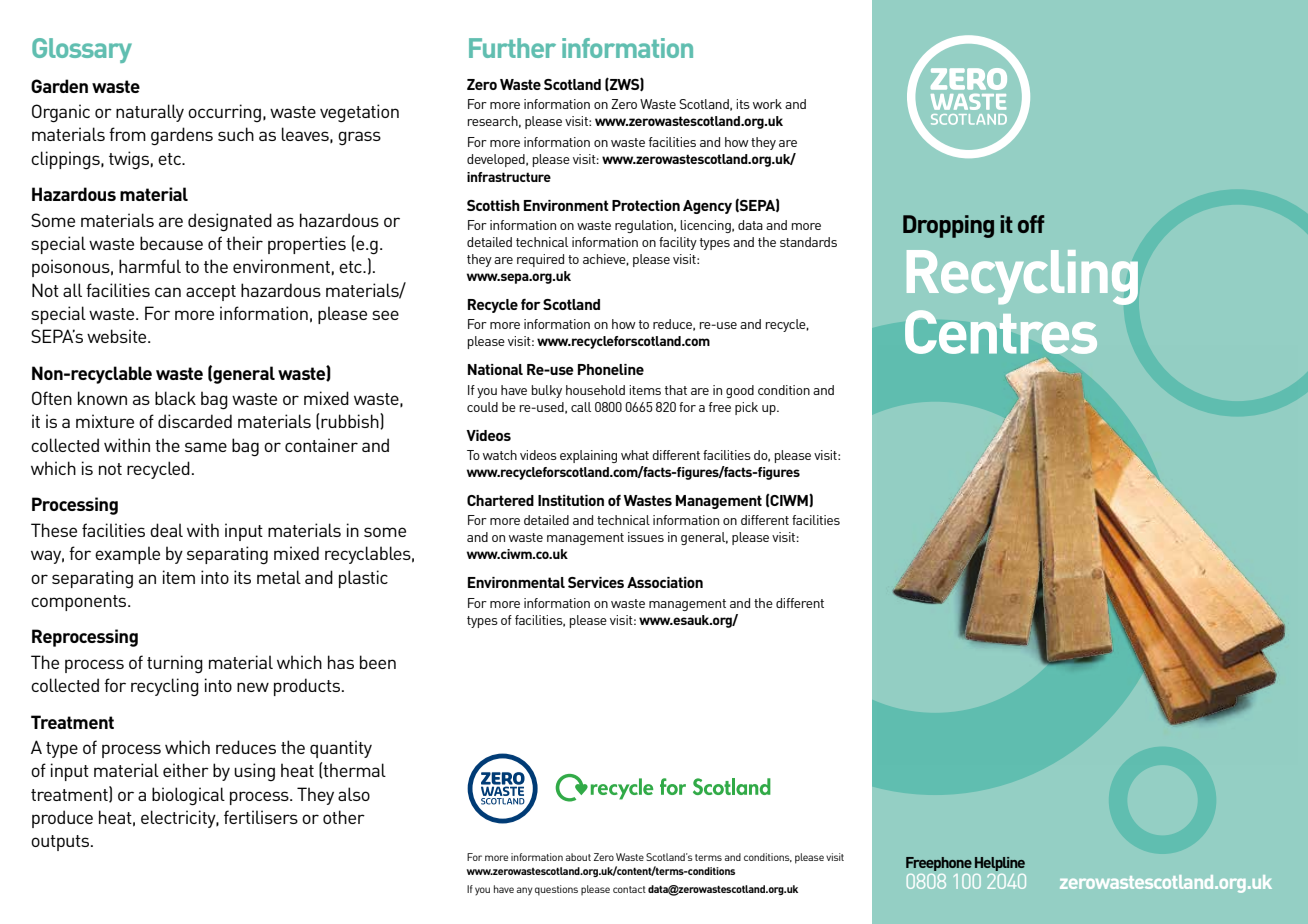  I want to click on been, so click(378, 662).
